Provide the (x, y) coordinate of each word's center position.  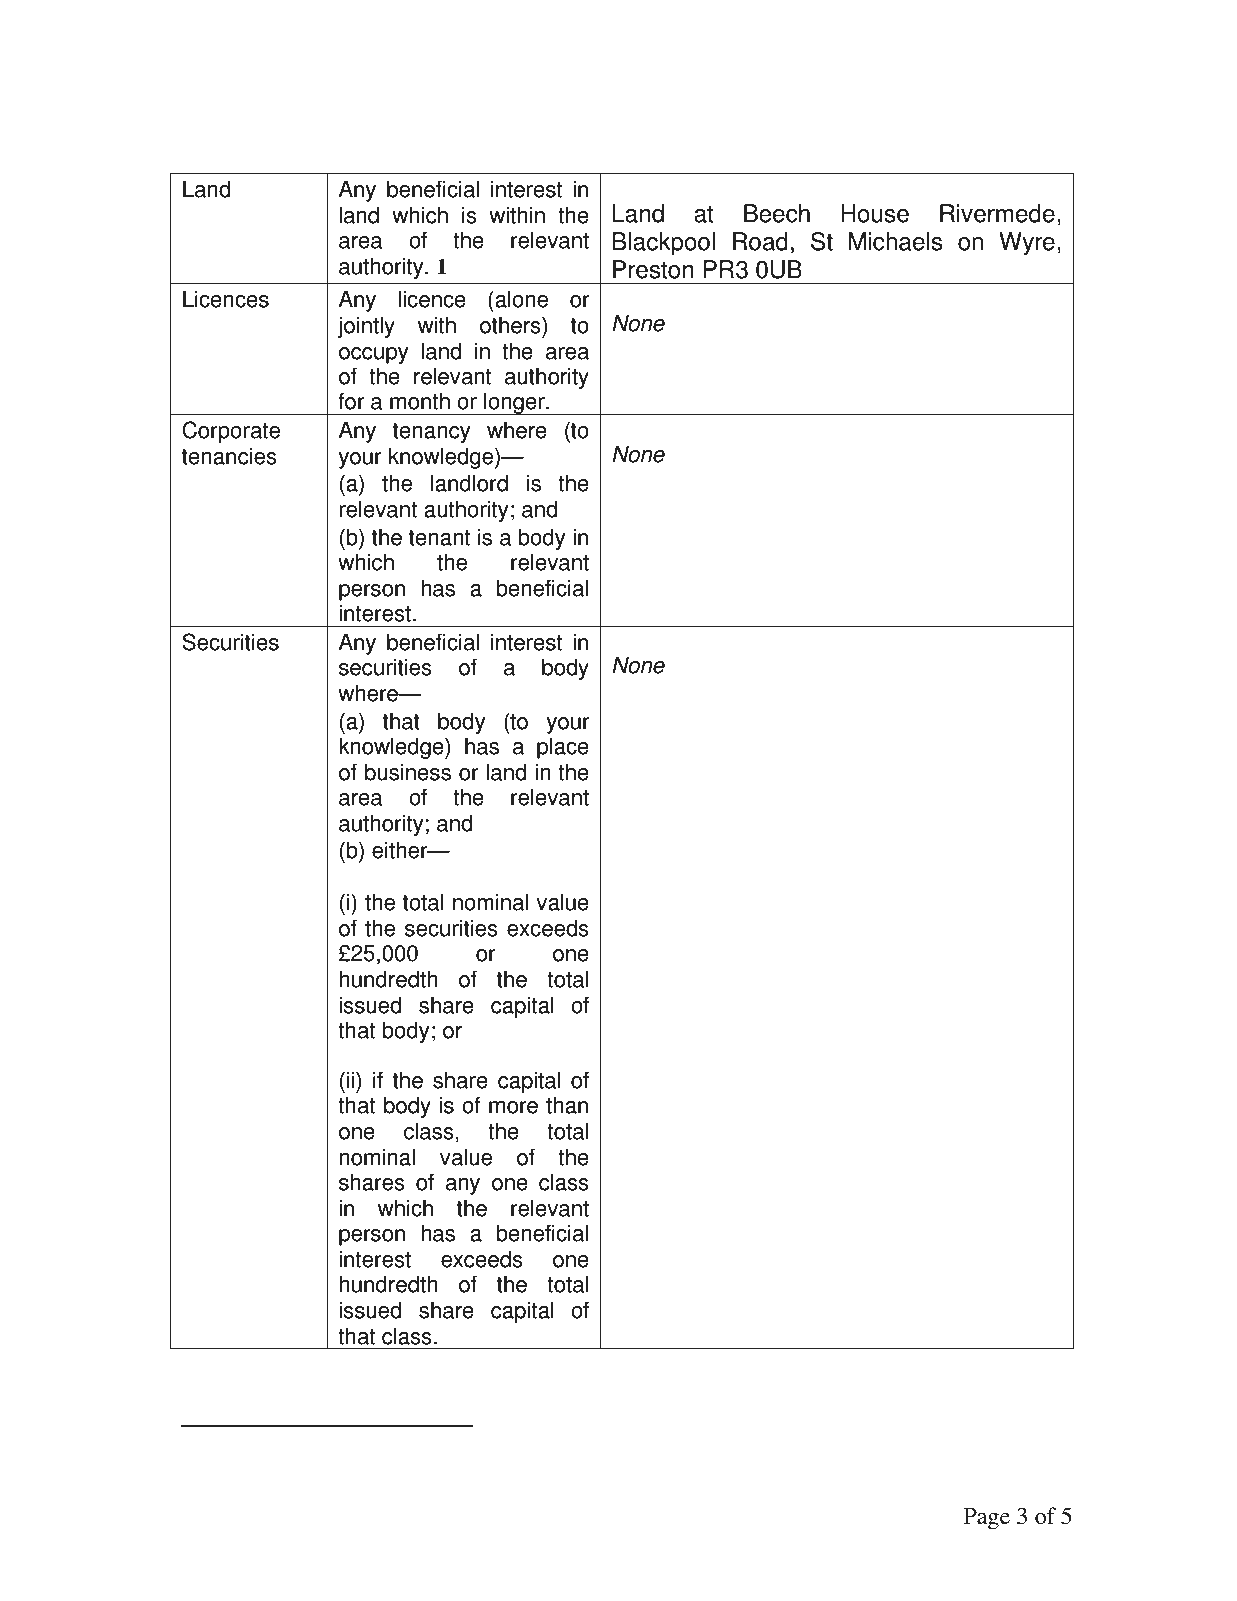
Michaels (896, 241)
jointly (366, 327)
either (401, 850)
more (513, 1107)
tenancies (229, 456)
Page (987, 1519)
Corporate (231, 432)
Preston (653, 269)
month (420, 401)
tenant (439, 538)
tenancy (432, 433)
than (567, 1105)
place (563, 748)
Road (760, 241)
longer (514, 403)
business (408, 772)
